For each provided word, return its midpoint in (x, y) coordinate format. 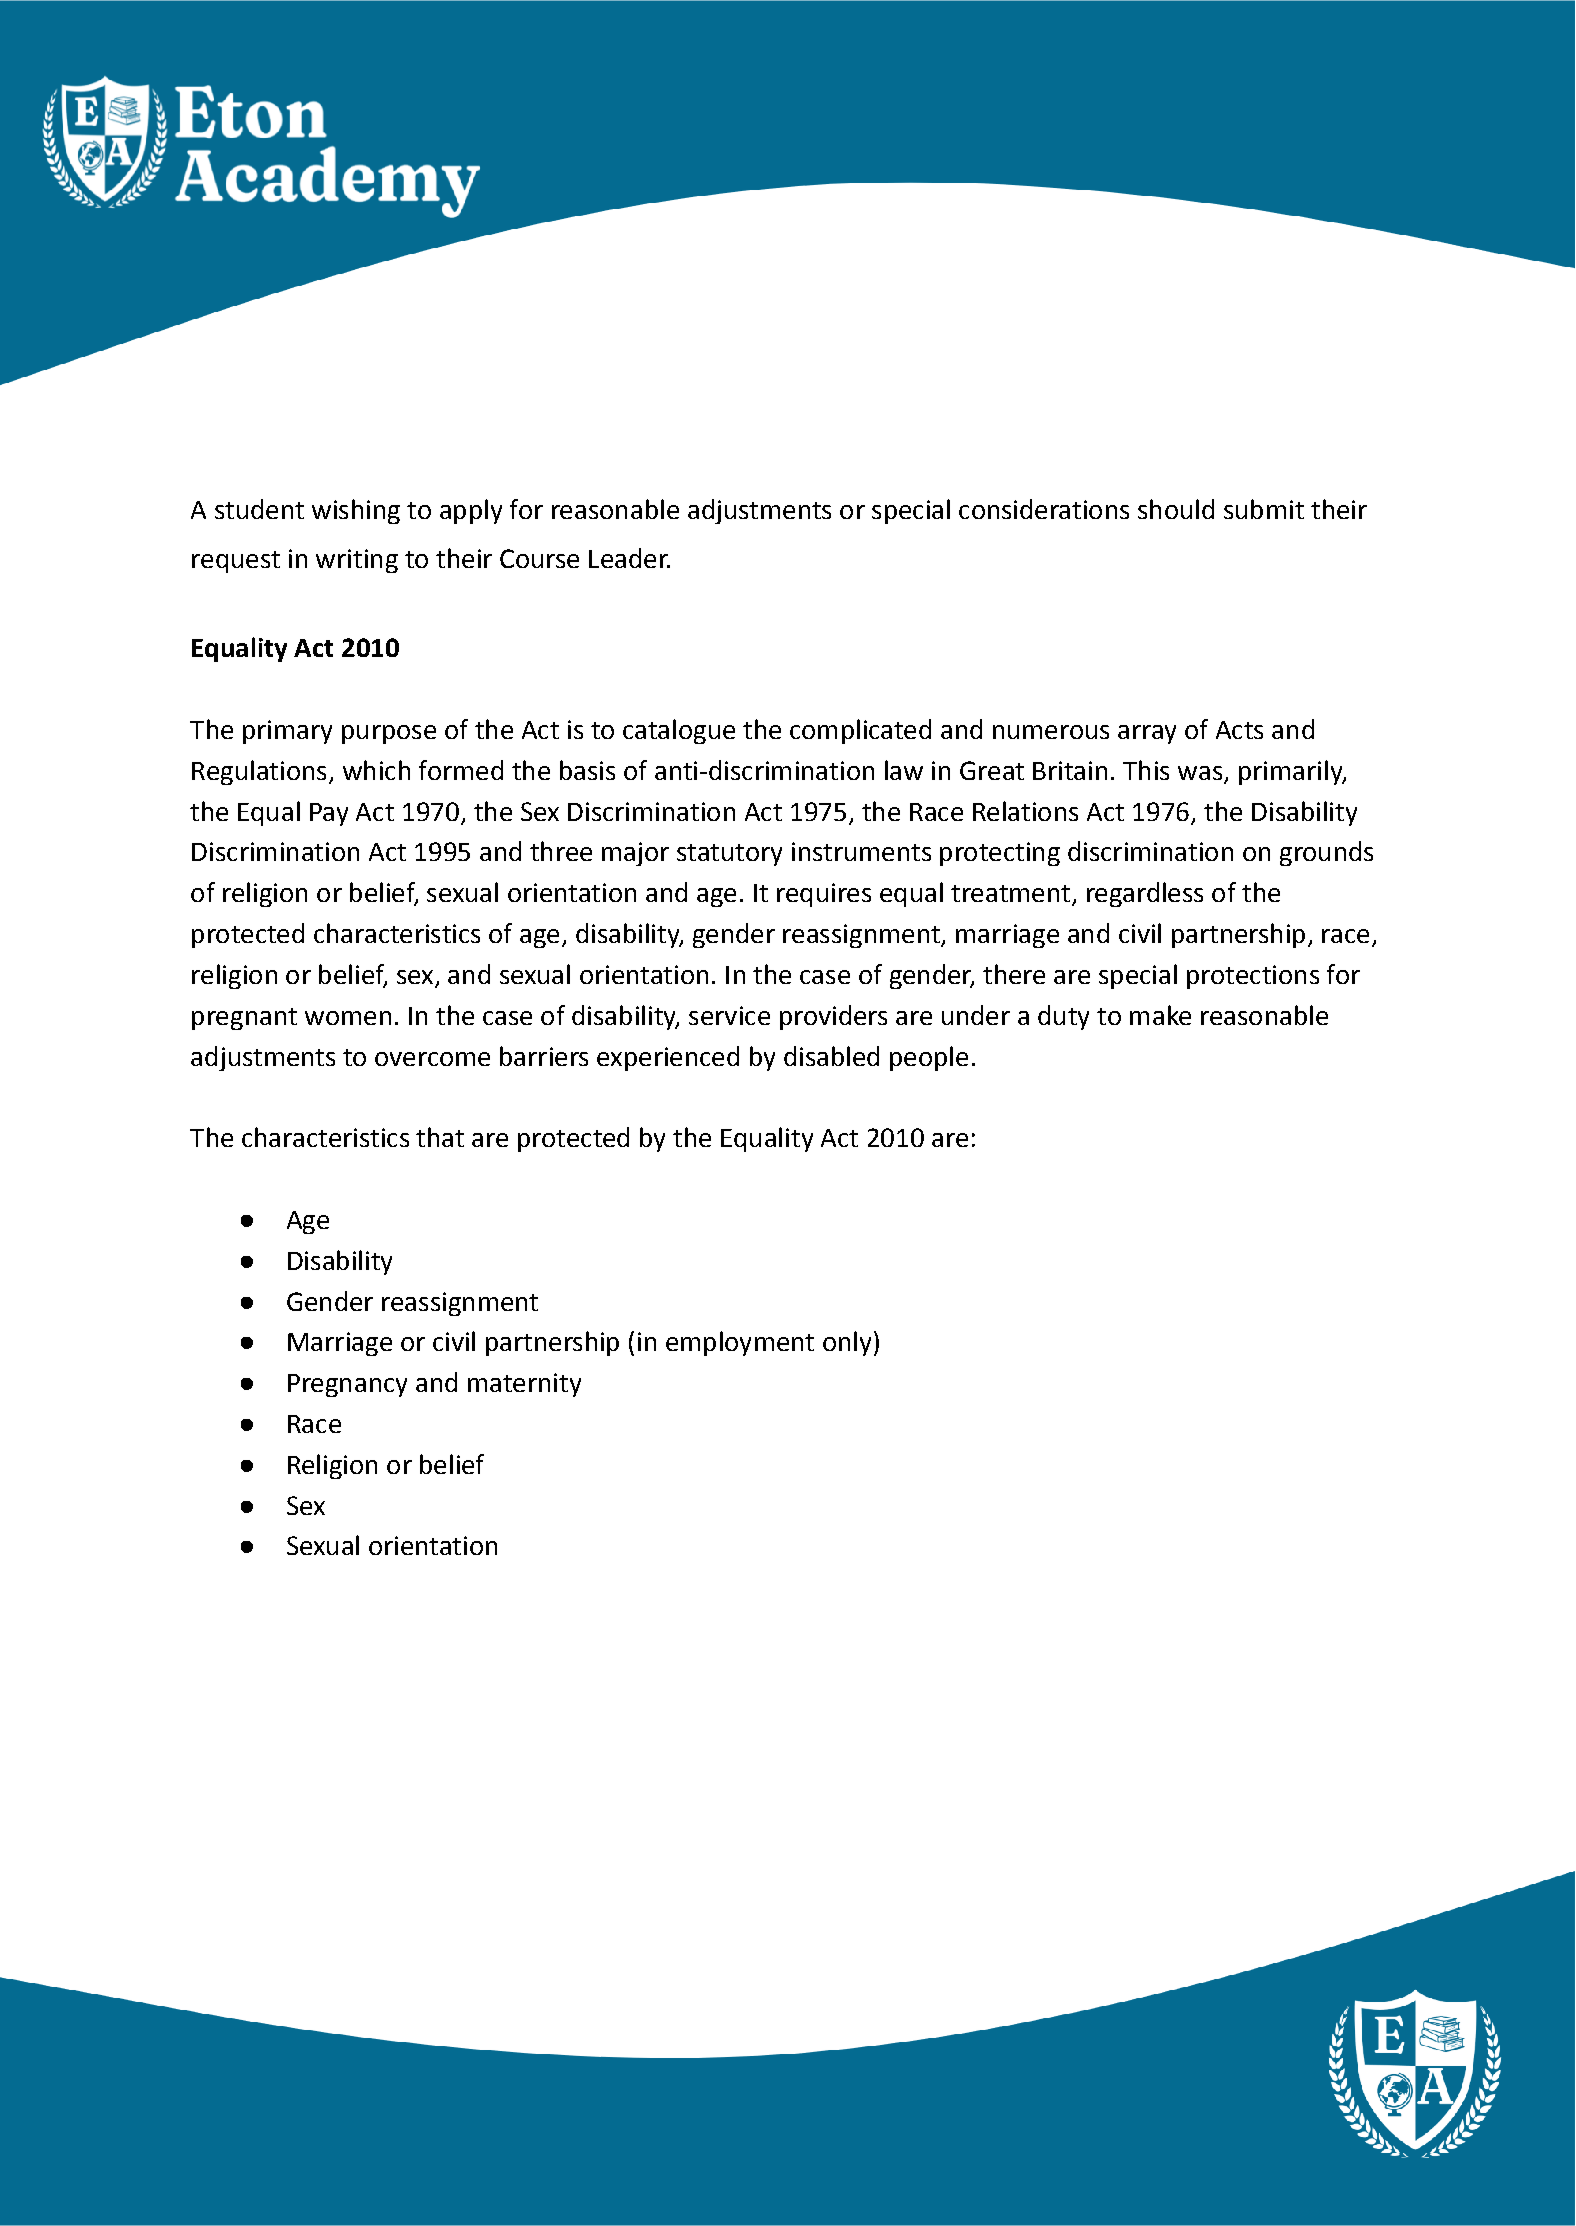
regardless (1145, 894)
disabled (831, 1056)
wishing (356, 511)
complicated (860, 731)
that (440, 1137)
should (1176, 509)
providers (833, 1017)
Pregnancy (347, 1385)
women (348, 1018)
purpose (389, 734)
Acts (1239, 730)
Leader (629, 558)
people (929, 1058)
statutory (729, 855)
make (1160, 1015)
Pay (329, 814)
